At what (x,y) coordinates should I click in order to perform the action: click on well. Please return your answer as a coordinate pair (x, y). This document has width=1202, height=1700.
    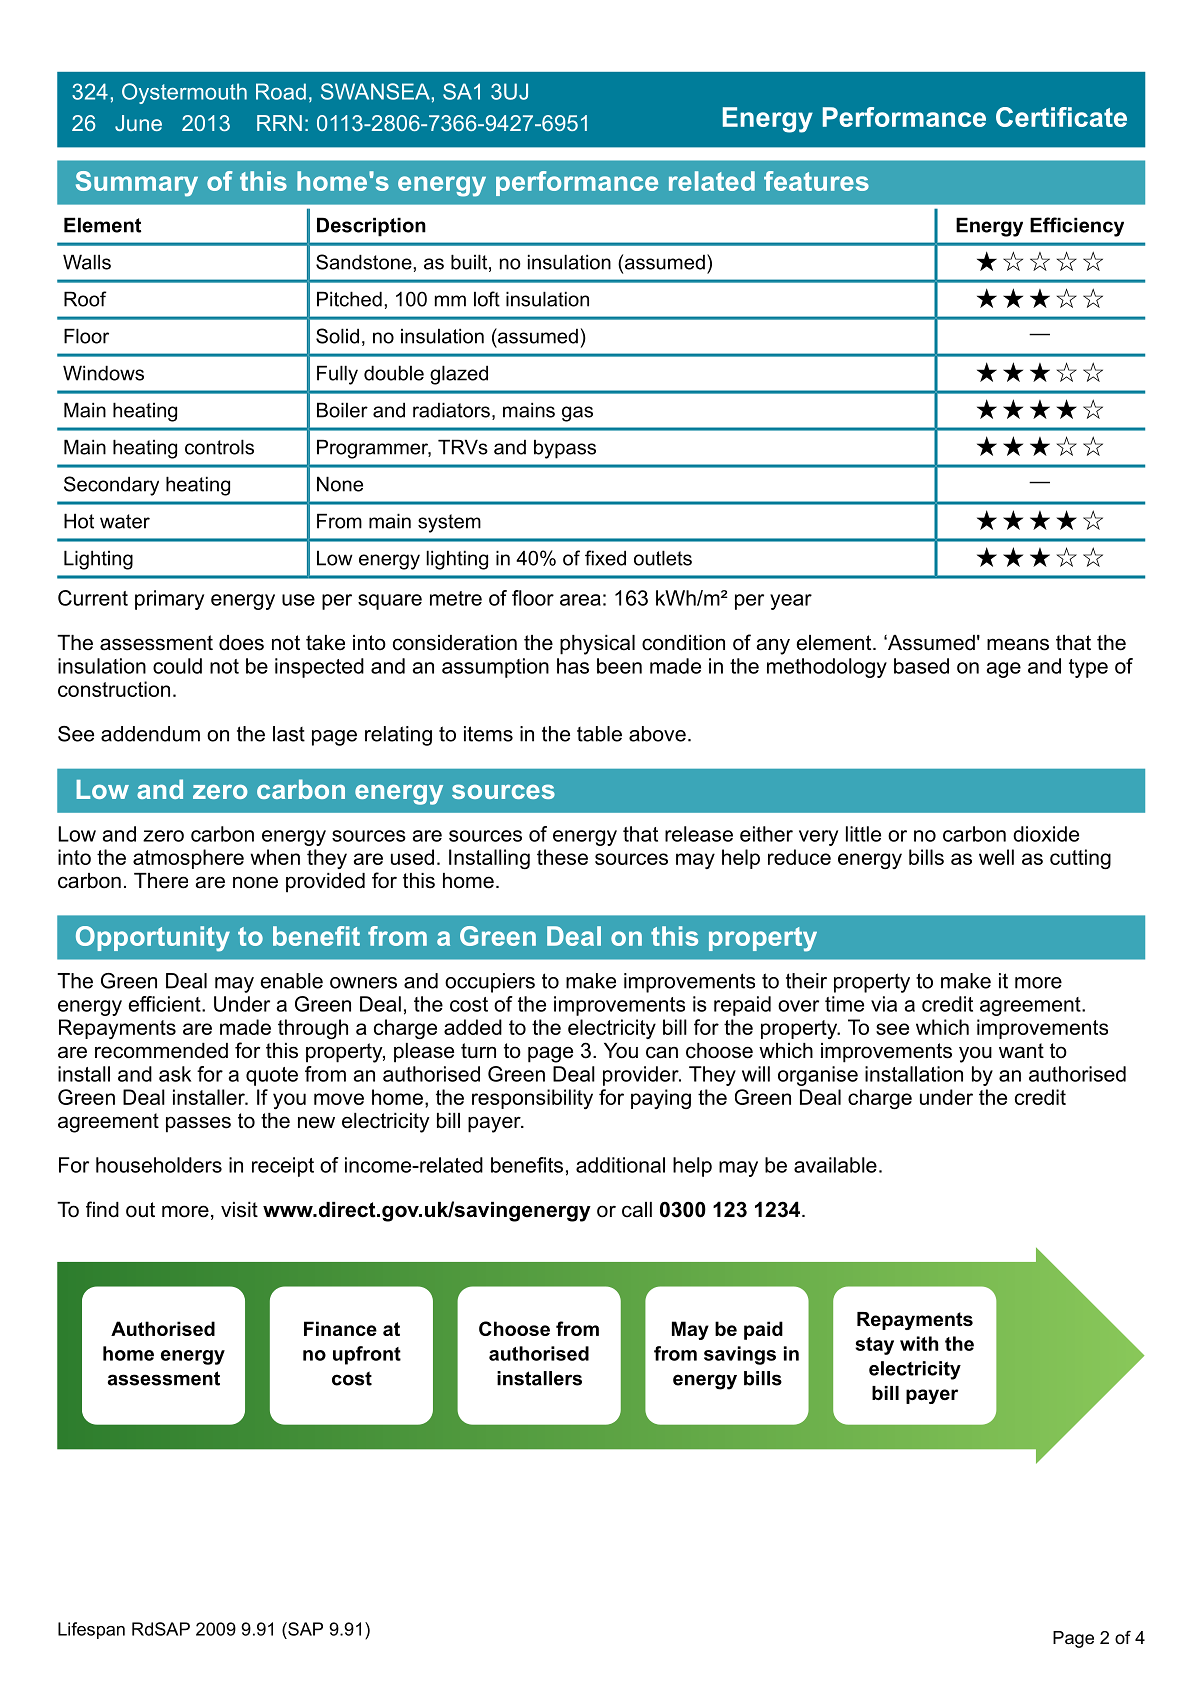
    Looking at the image, I should click on (996, 857).
